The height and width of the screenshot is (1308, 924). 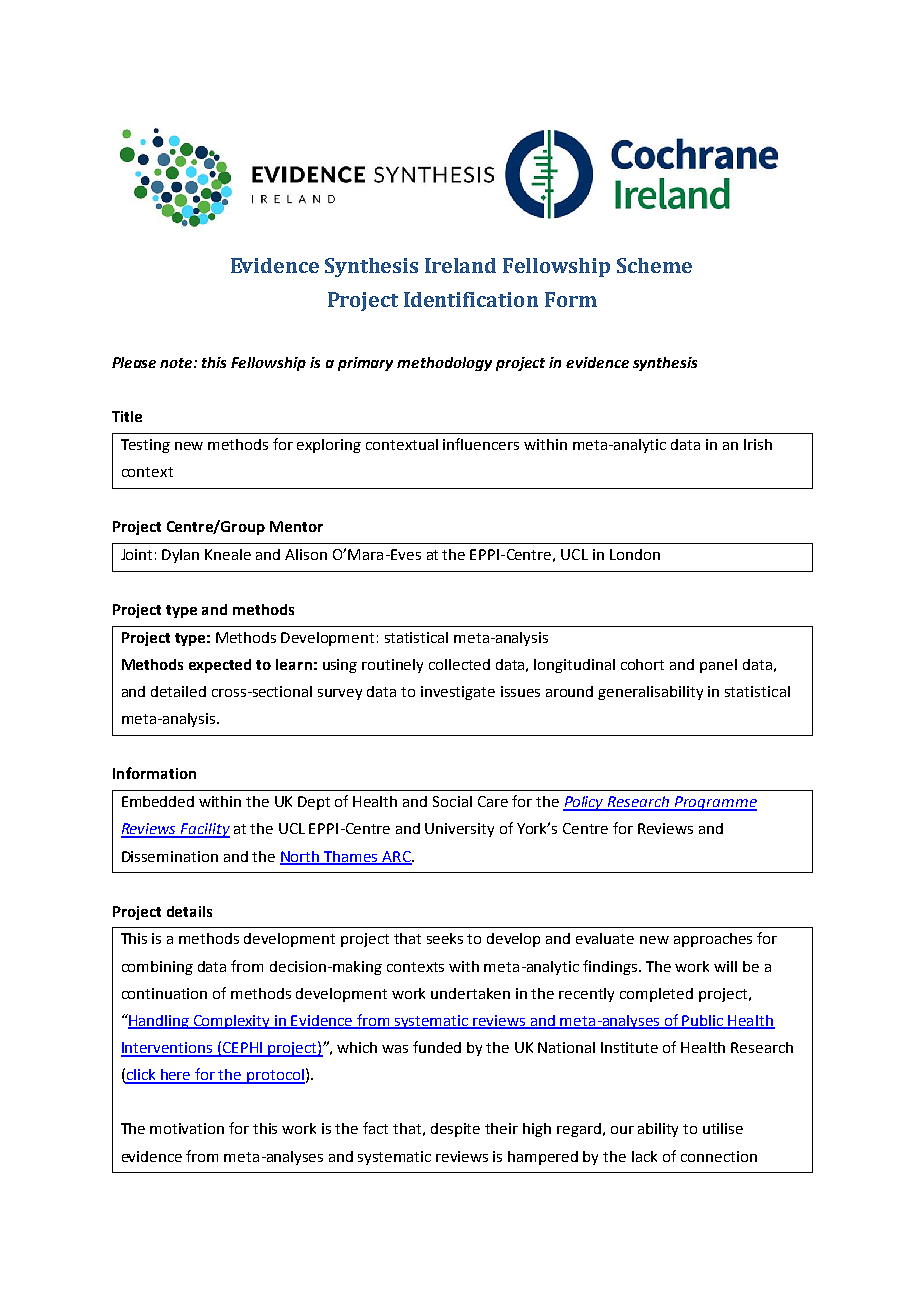 What do you see at coordinates (158, 801) in the screenshot?
I see `Embedded` at bounding box center [158, 801].
